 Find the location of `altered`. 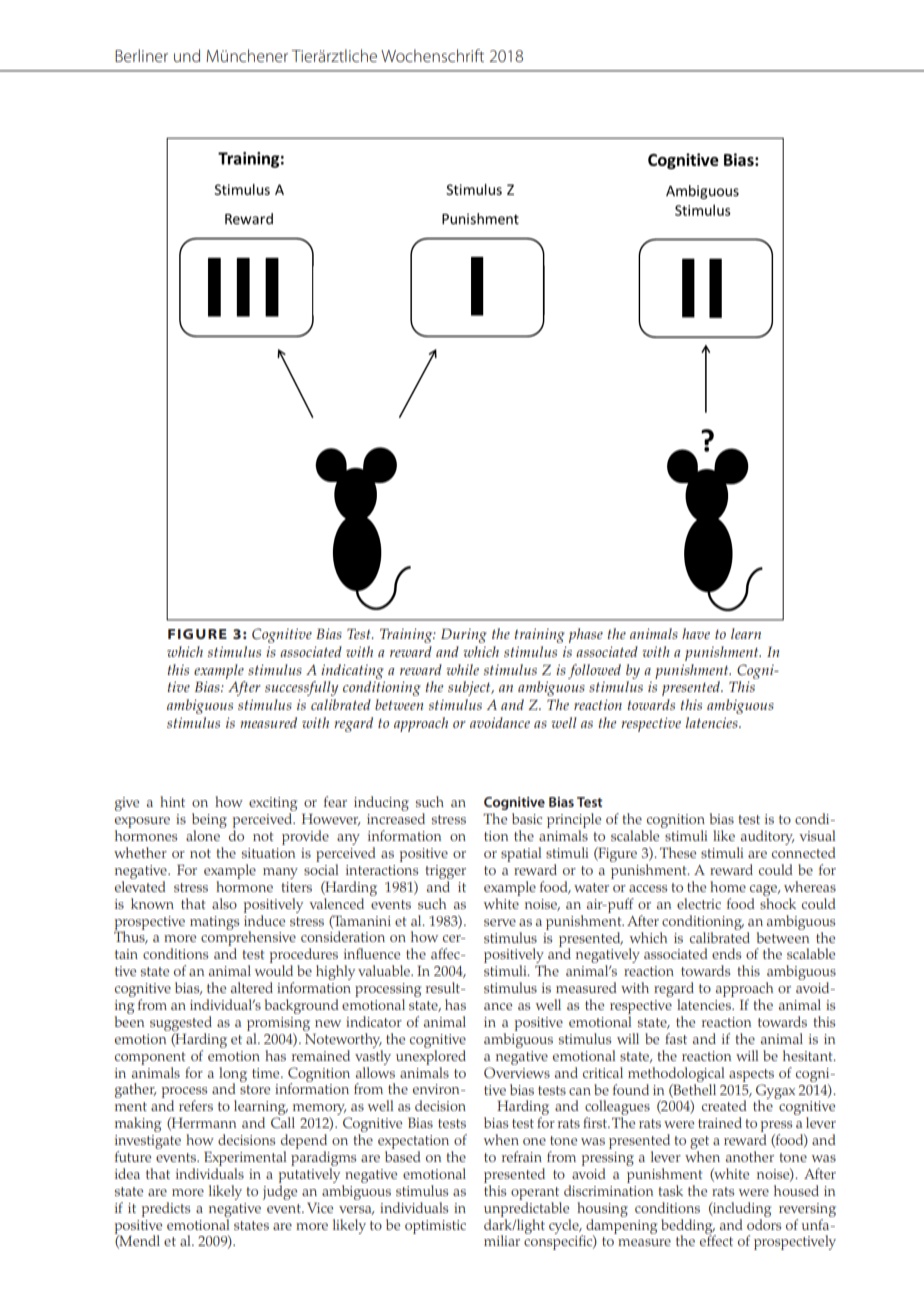

altered is located at coordinates (252, 987).
